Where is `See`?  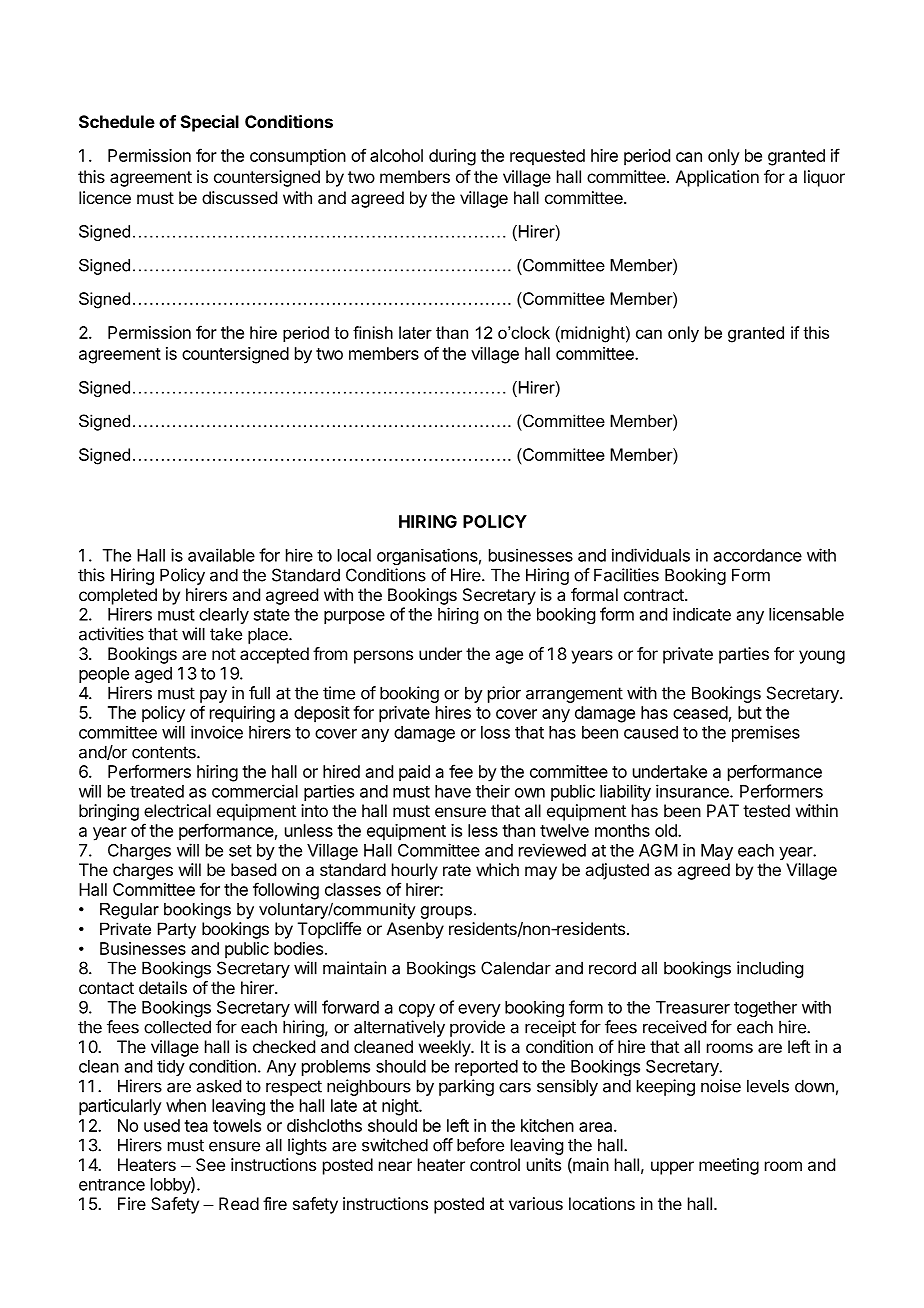
See is located at coordinates (210, 1164).
